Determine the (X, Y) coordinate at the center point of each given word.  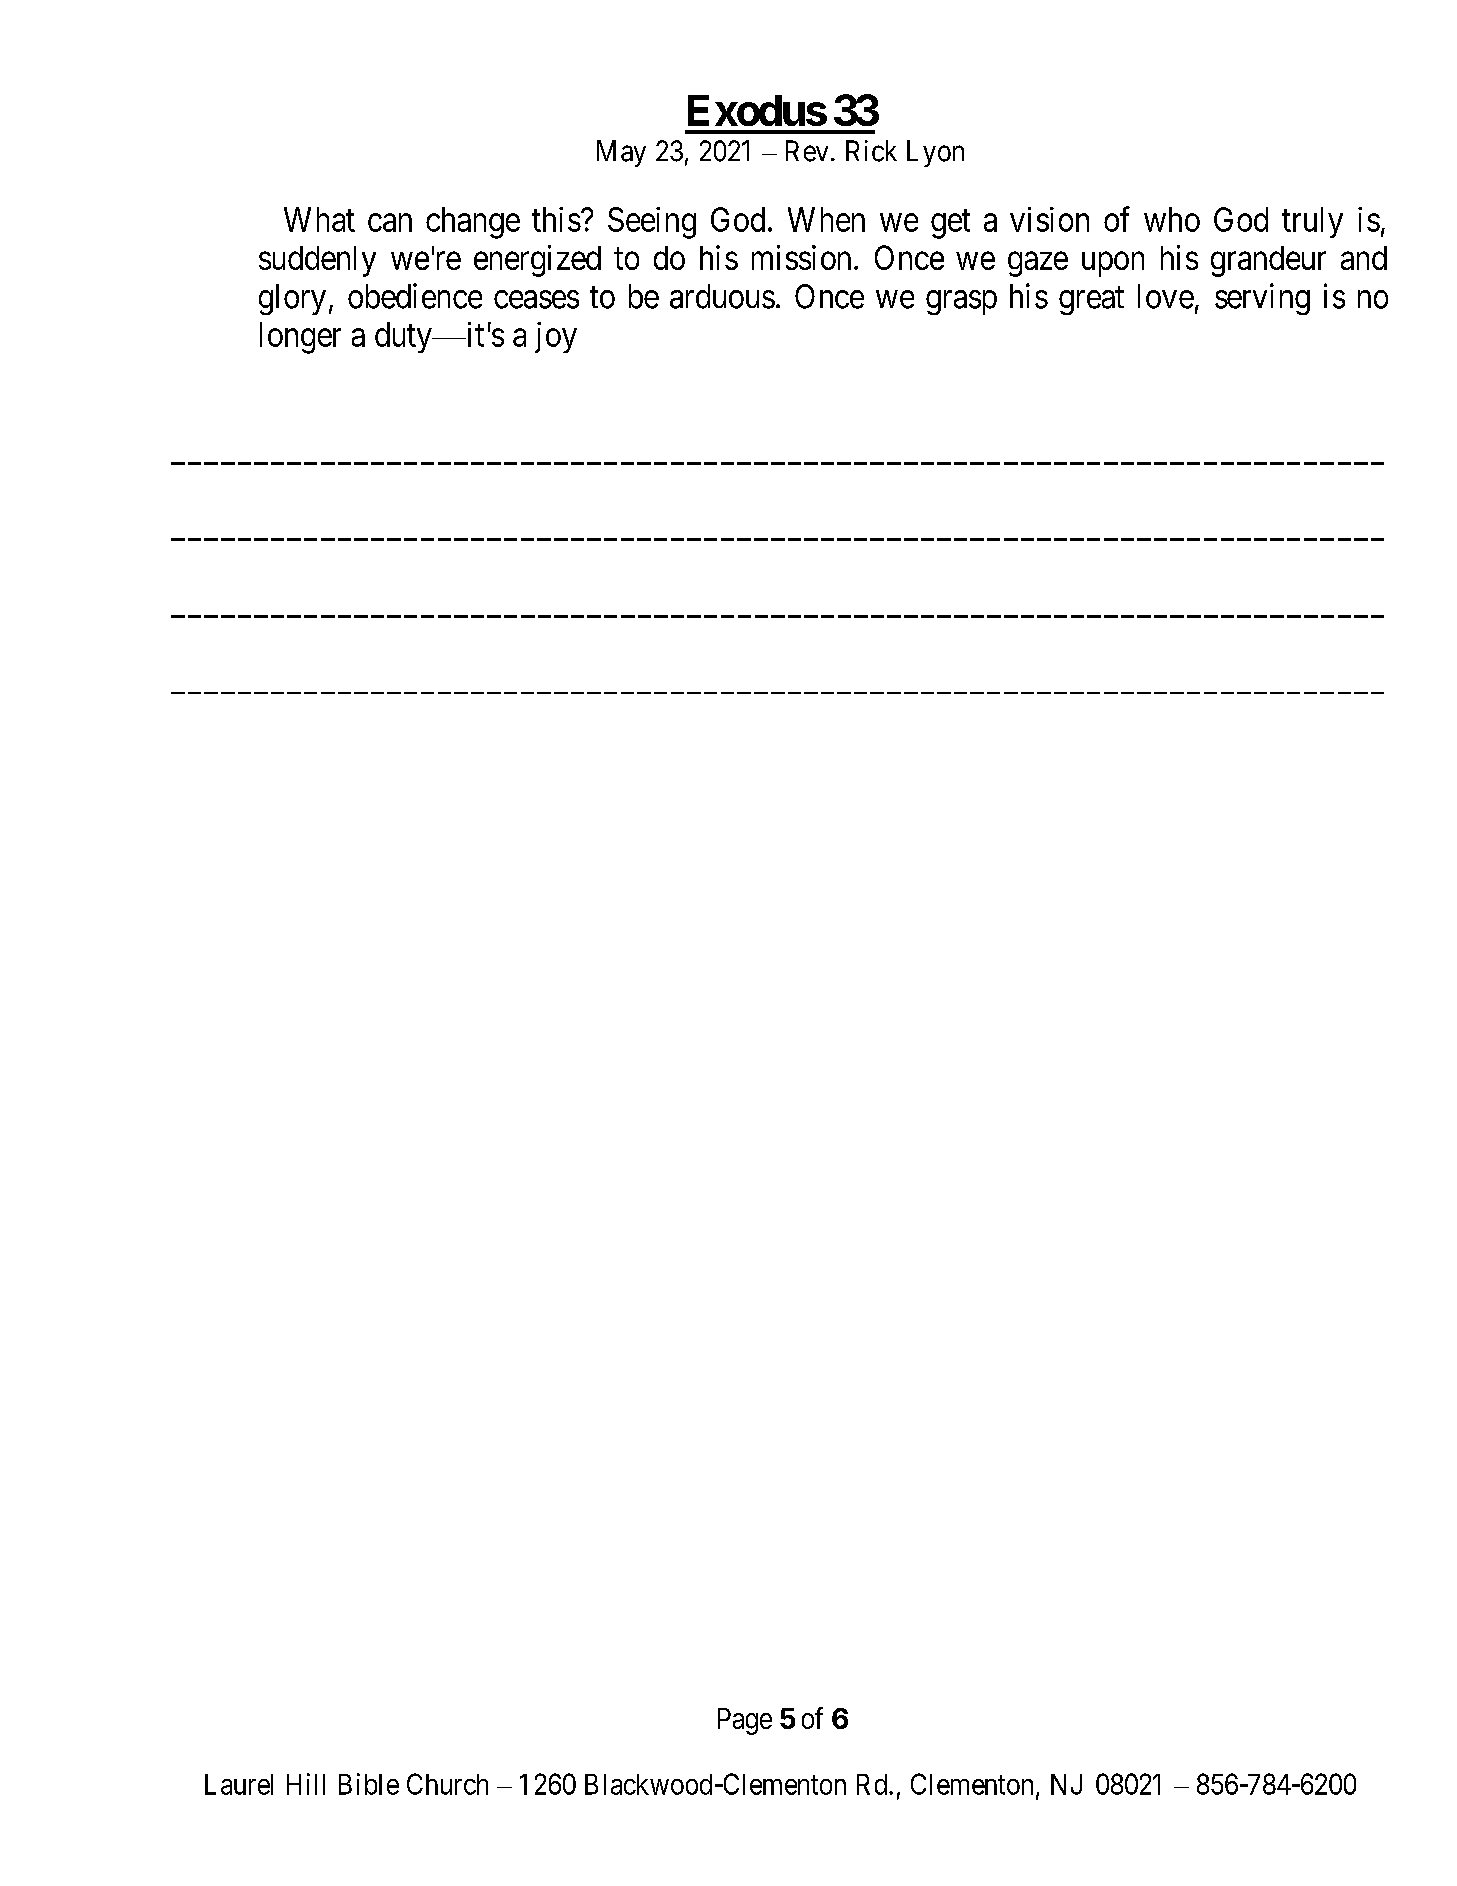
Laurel (239, 1784)
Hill (306, 1784)
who (1172, 219)
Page (745, 1721)
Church (447, 1784)
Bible (369, 1784)
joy (556, 337)
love (1166, 296)
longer (300, 338)
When (826, 219)
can (390, 223)
